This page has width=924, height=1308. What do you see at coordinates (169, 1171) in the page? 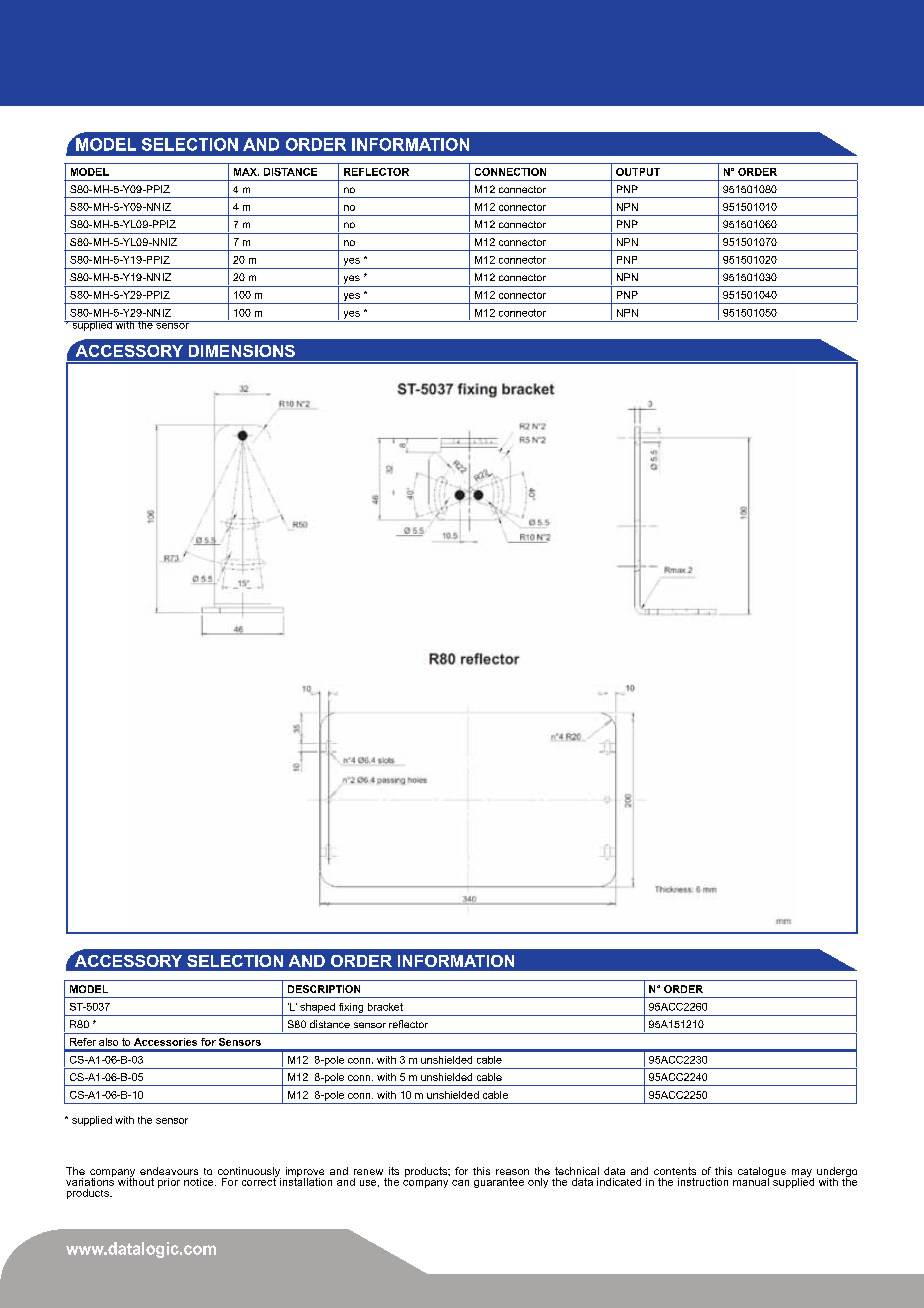
I see `endeavours` at bounding box center [169, 1171].
